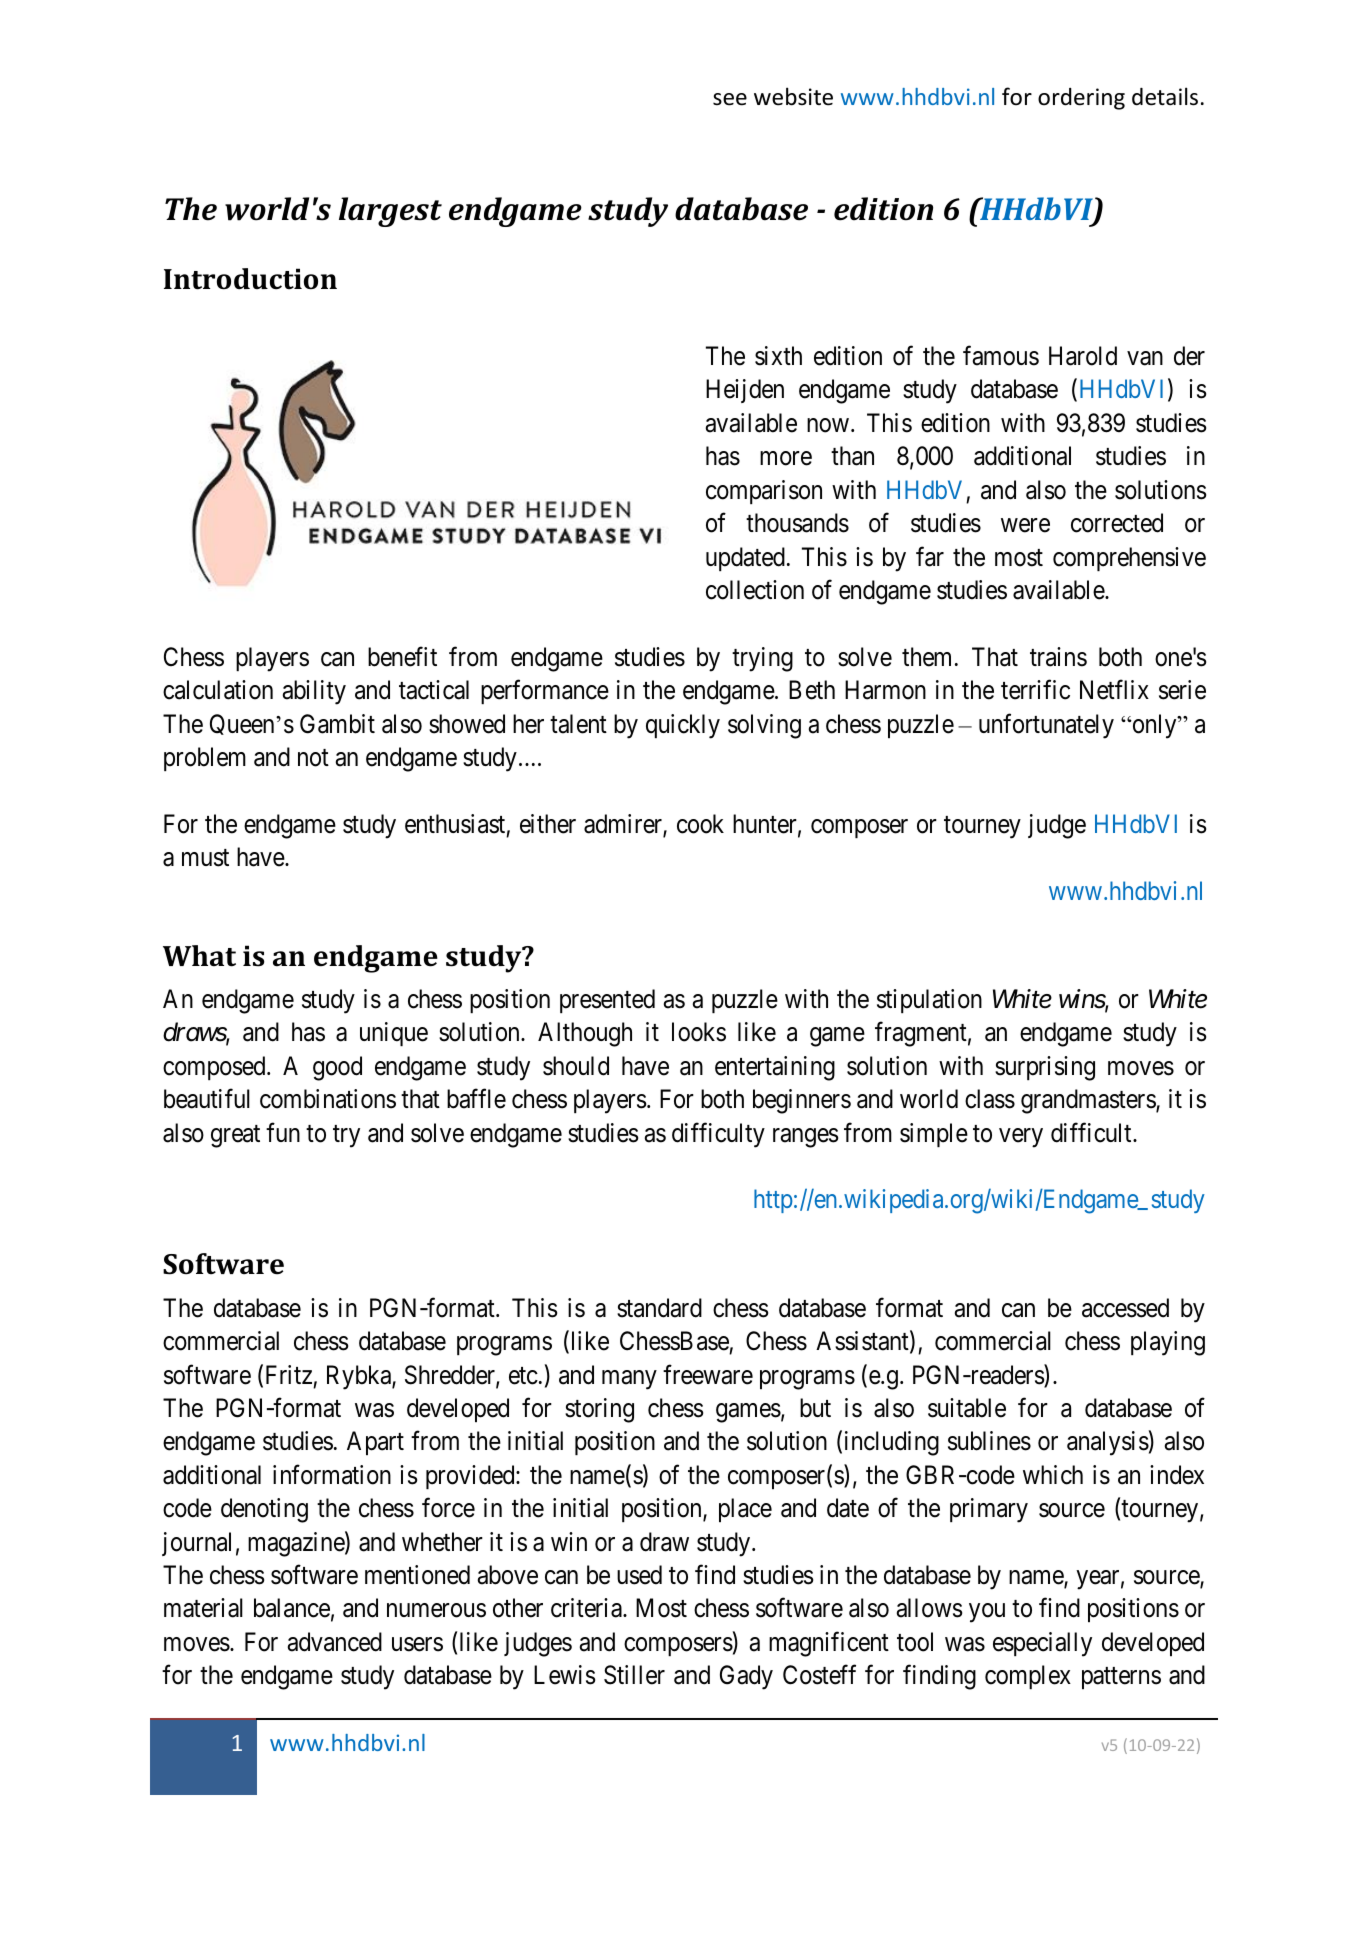 This screenshot has height=1934, width=1368. What do you see at coordinates (205, 858) in the screenshot?
I see `must` at bounding box center [205, 858].
